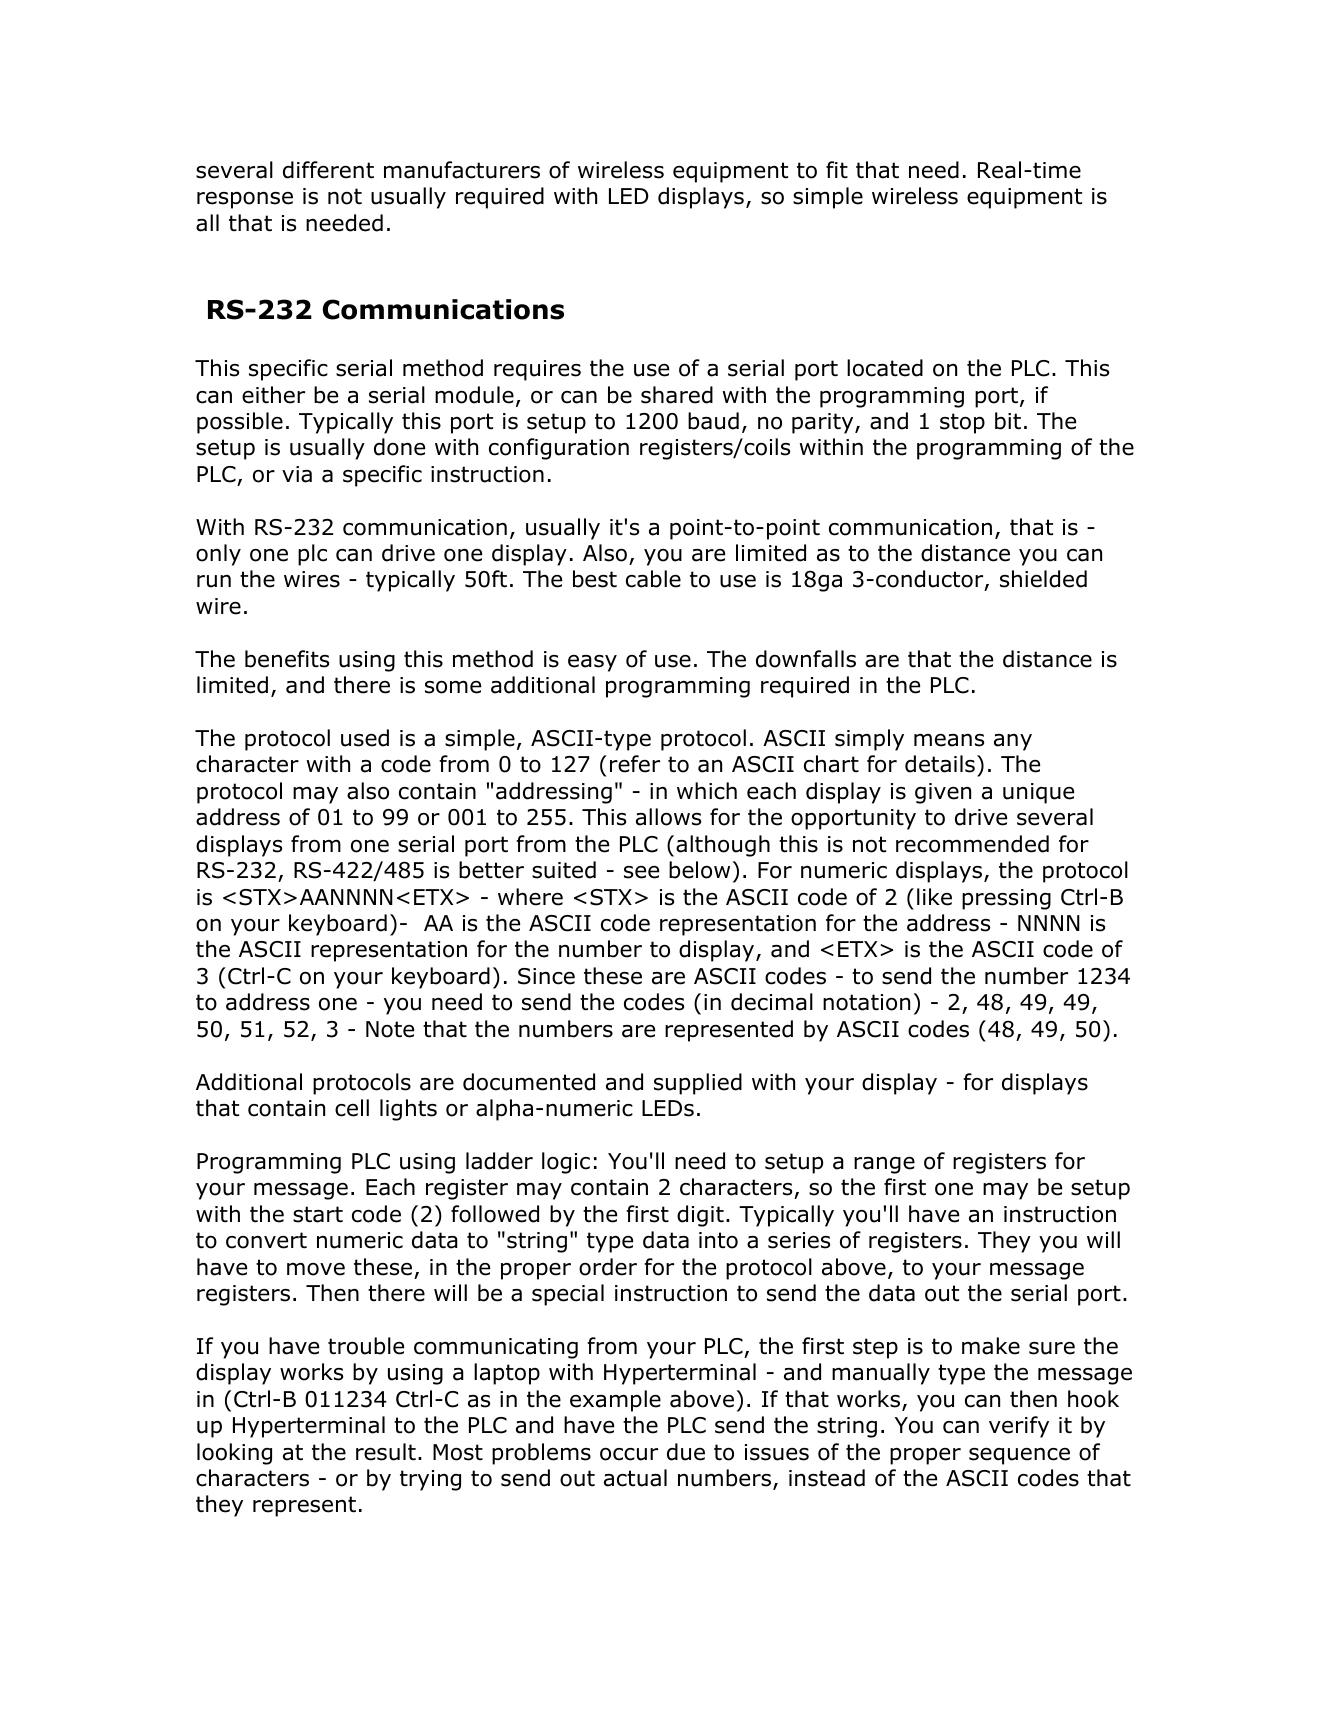 This document has height=1722, width=1331. I want to click on located, so click(885, 368).
